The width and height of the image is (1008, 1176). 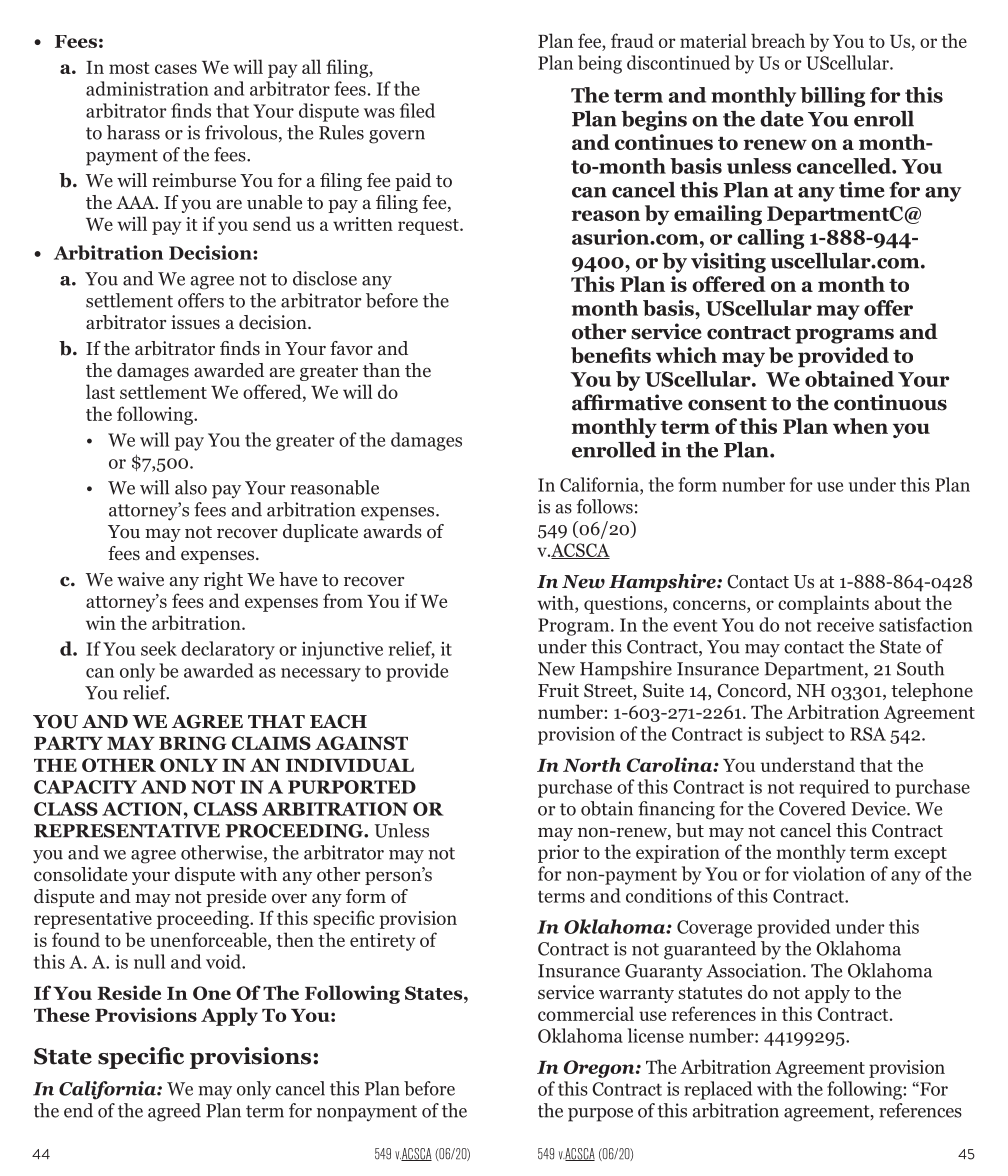 I want to click on These, so click(x=62, y=1014).
